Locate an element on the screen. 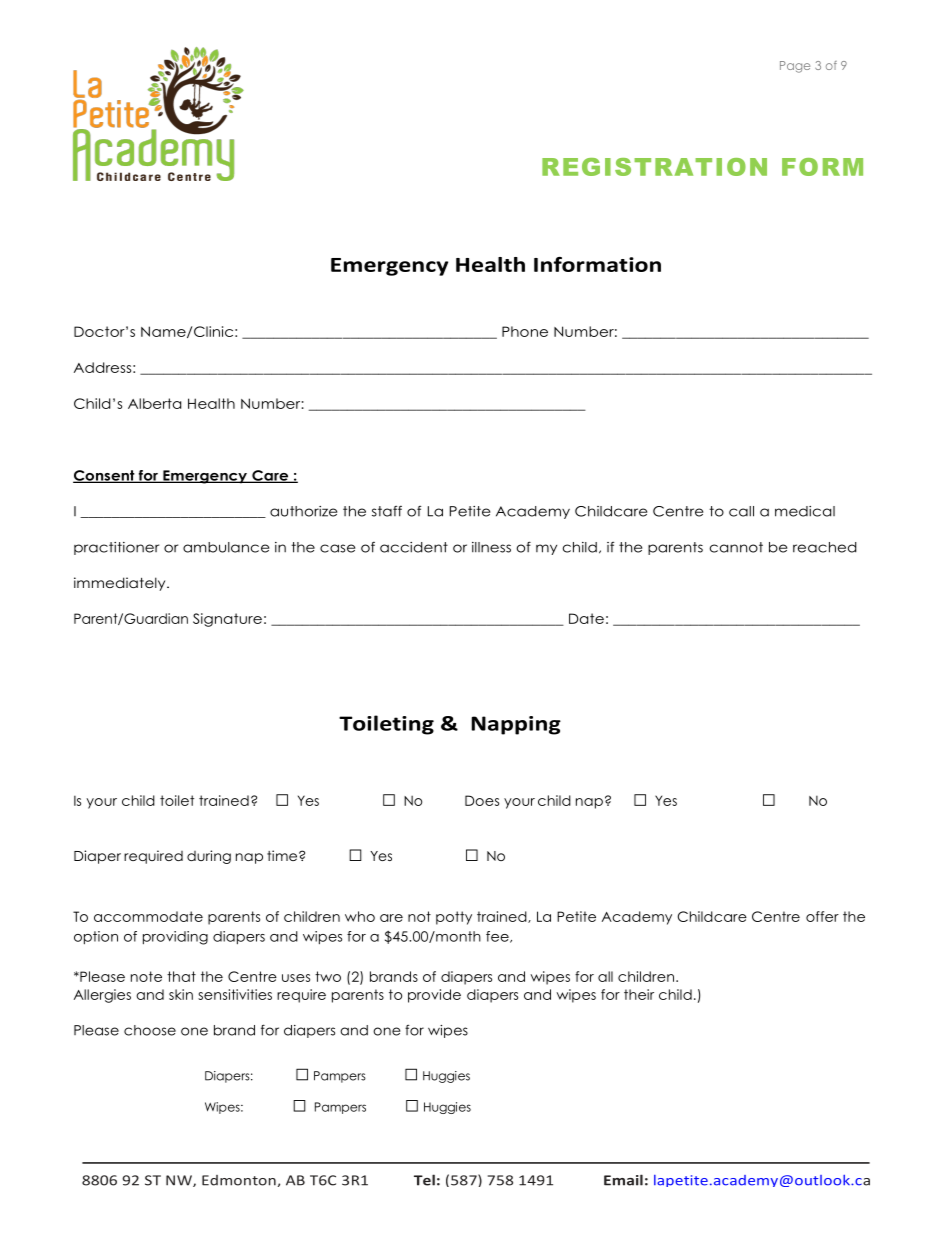 The height and width of the screenshot is (1233, 952). cannot is located at coordinates (736, 547).
